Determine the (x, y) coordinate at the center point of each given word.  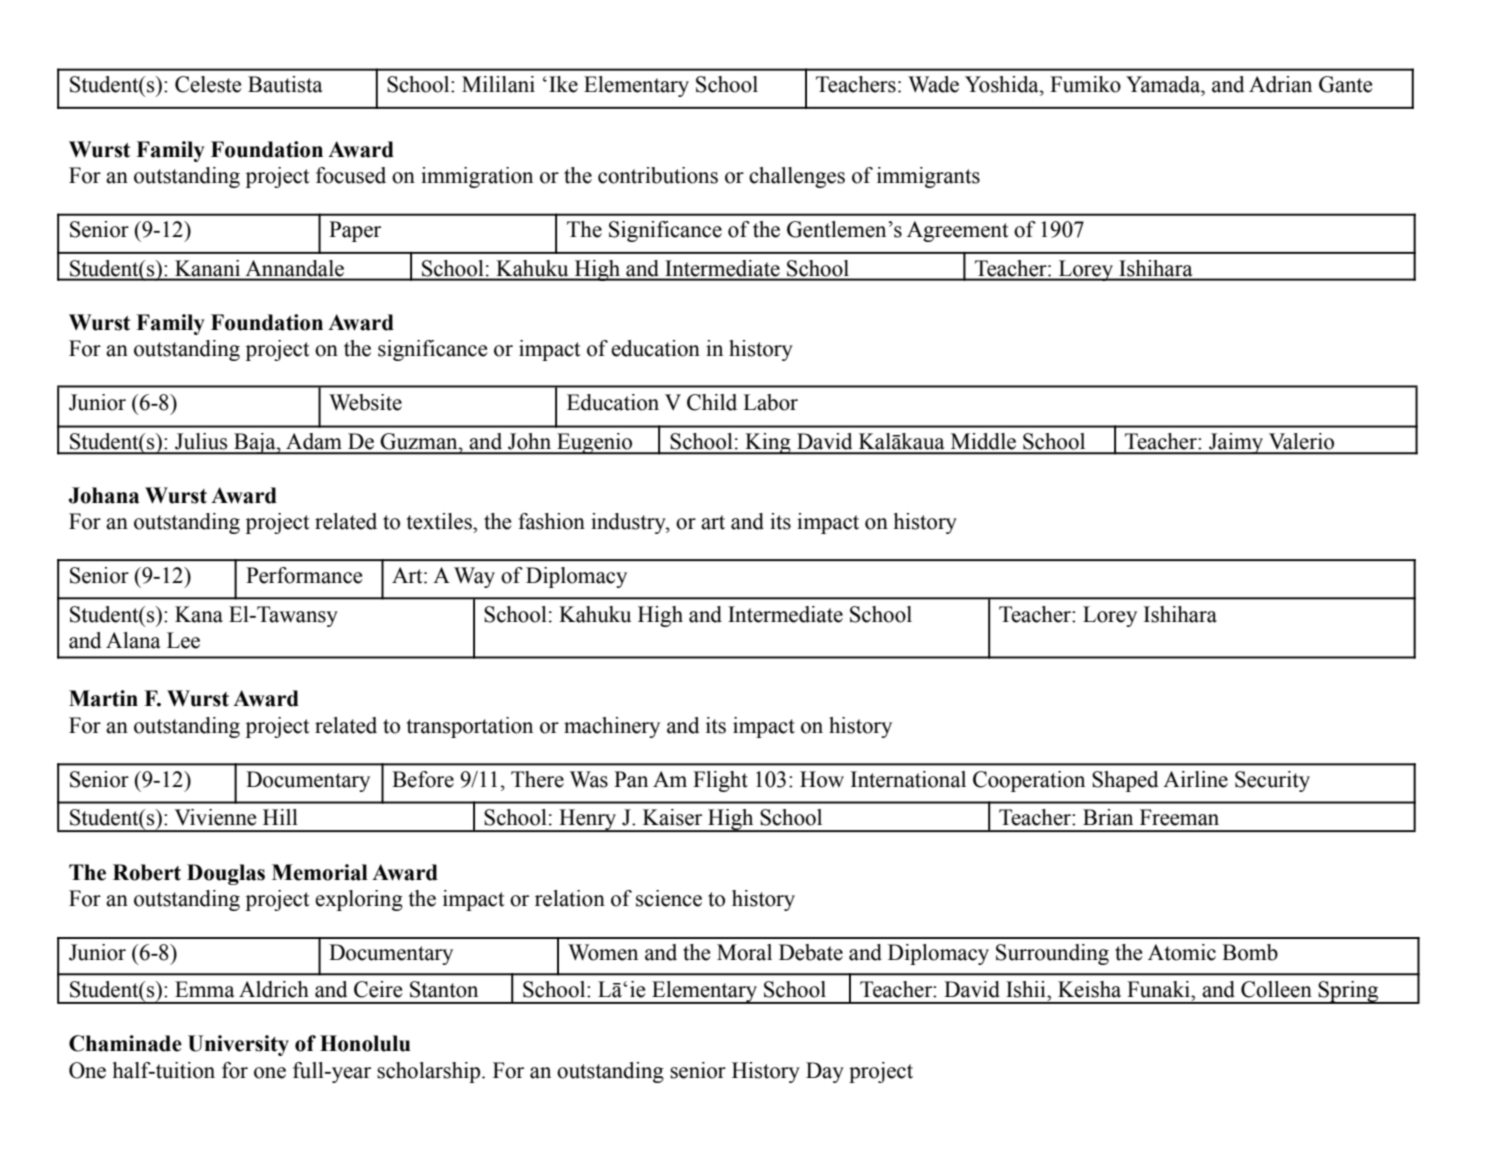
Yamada (1164, 84)
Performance (304, 575)
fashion (551, 521)
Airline (1195, 779)
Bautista (285, 84)
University (238, 1045)
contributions (658, 175)
